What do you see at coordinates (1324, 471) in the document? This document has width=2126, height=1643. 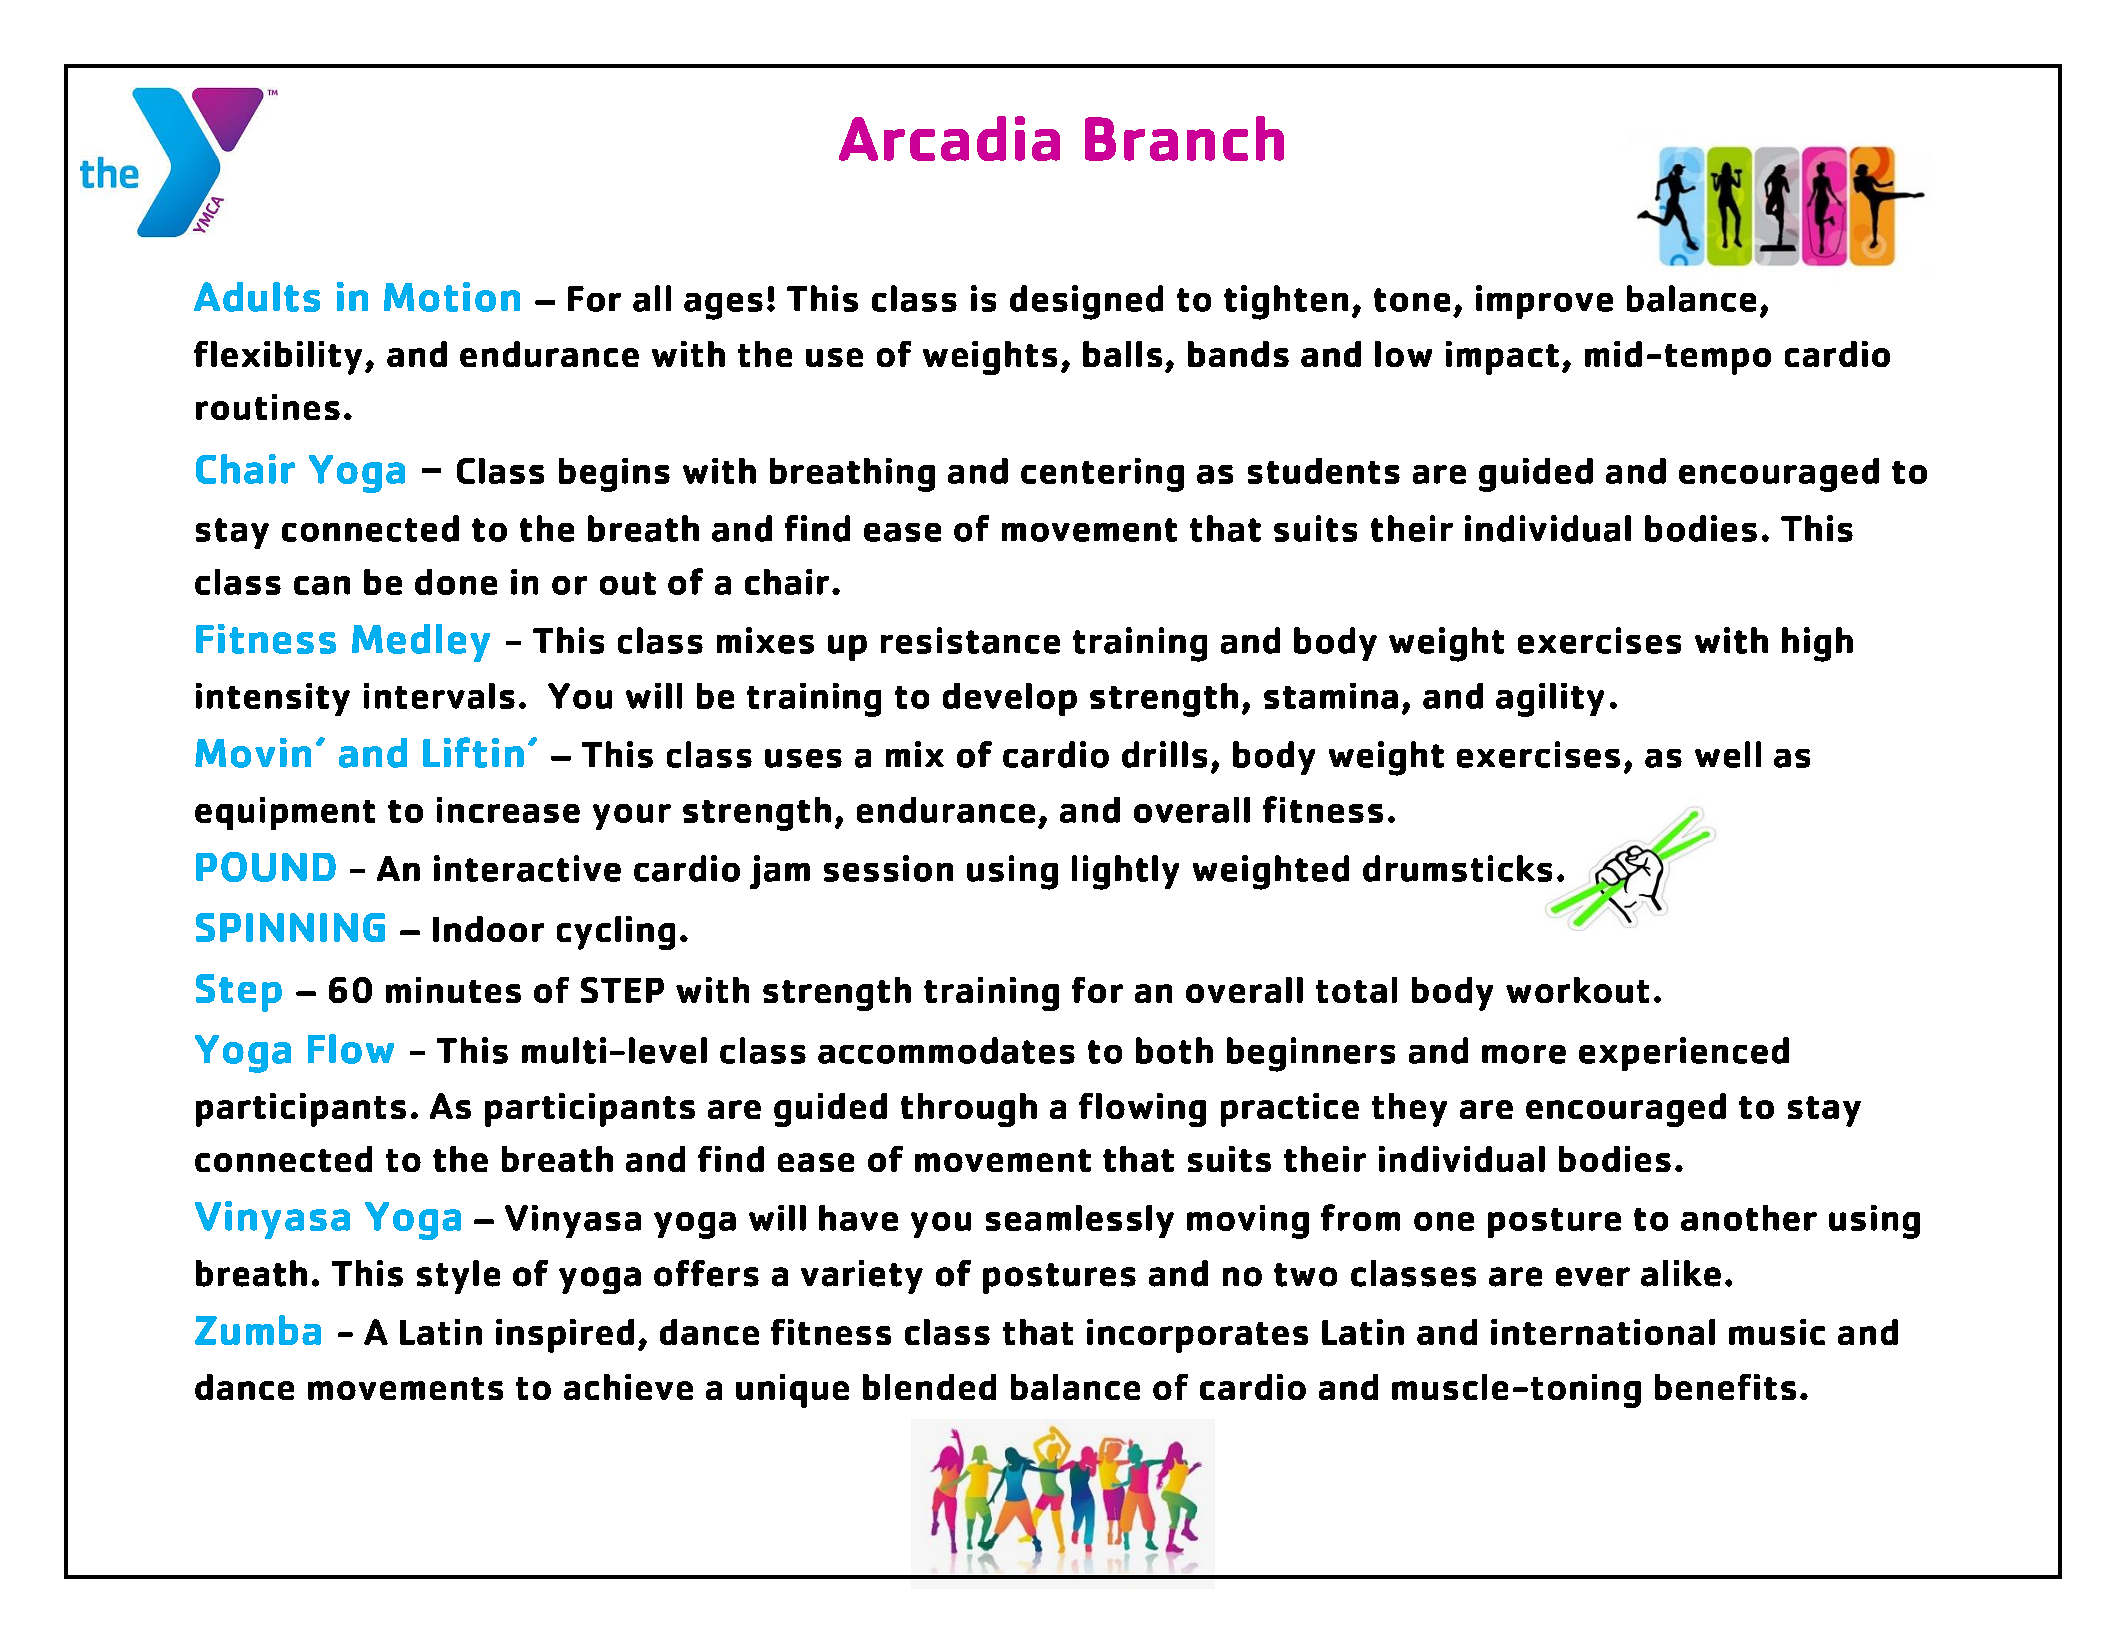 I see `students` at bounding box center [1324, 471].
